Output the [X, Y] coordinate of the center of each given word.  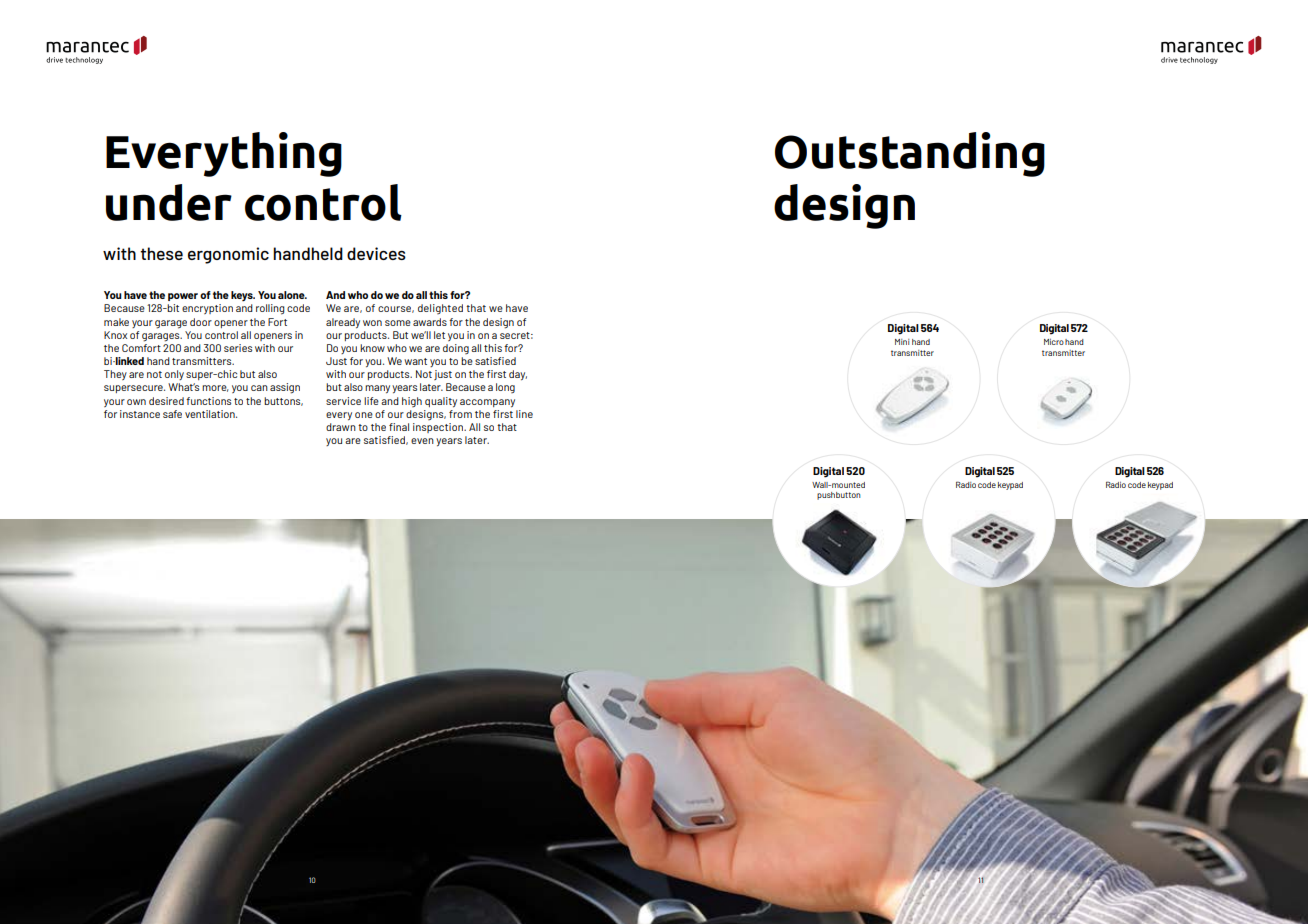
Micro [1054, 342]
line [524, 414]
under [169, 202]
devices [376, 253]
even [422, 441]
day [518, 375]
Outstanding [910, 154]
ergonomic [228, 255]
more [215, 388]
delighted [440, 309]
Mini [902, 342]
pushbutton [839, 496]
